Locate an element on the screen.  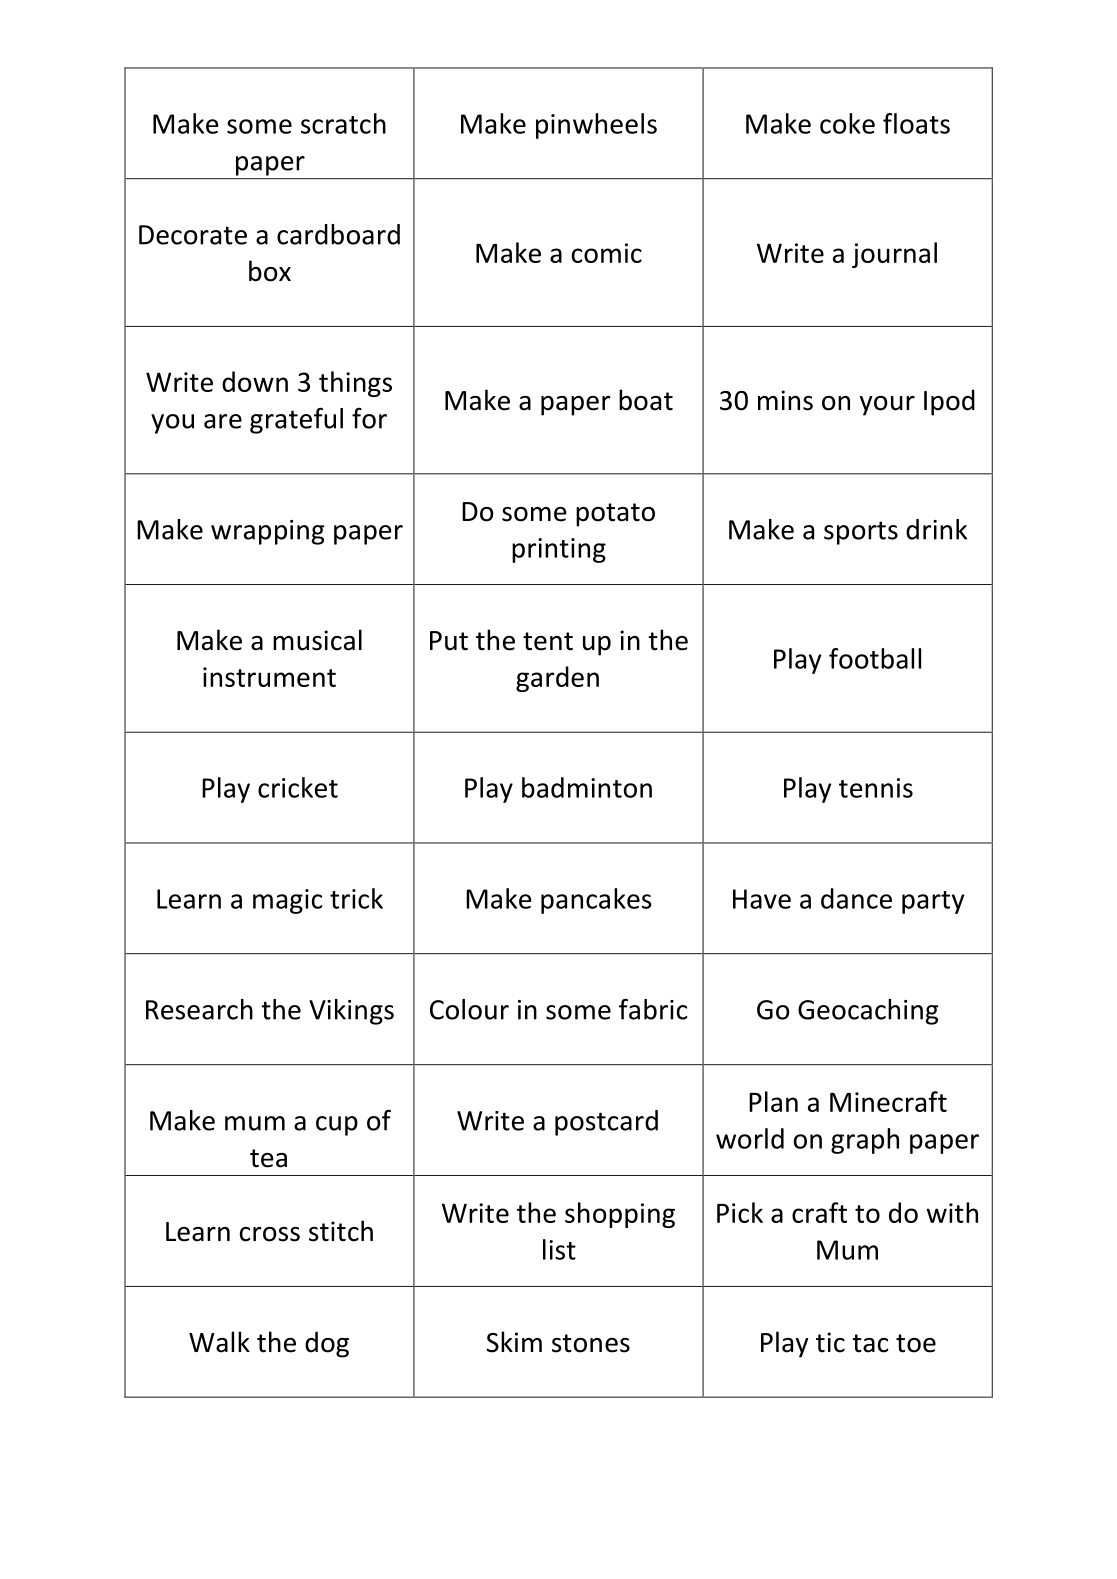
pinwheels is located at coordinates (596, 126).
